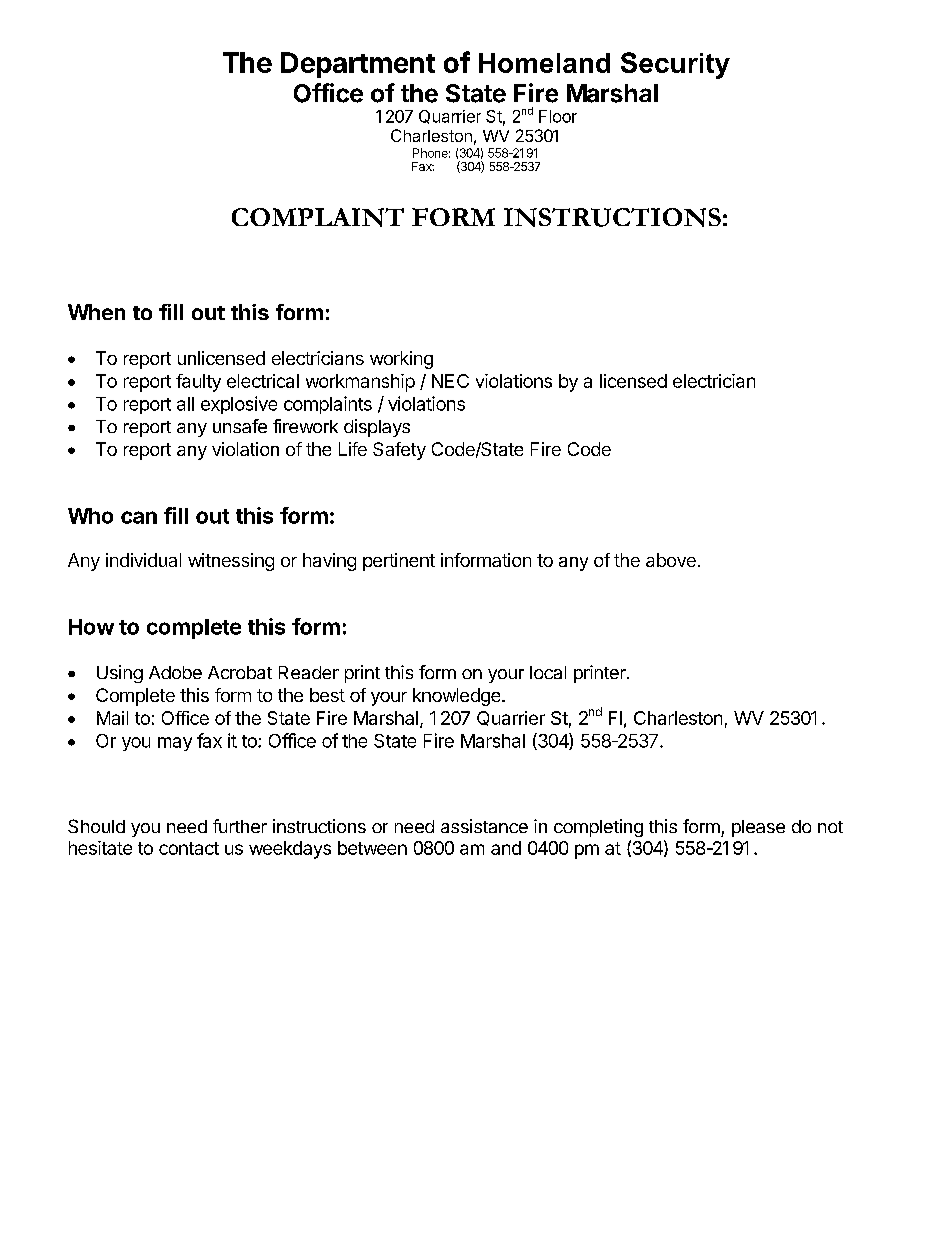 The image size is (952, 1233). I want to click on knowledge, so click(458, 697).
